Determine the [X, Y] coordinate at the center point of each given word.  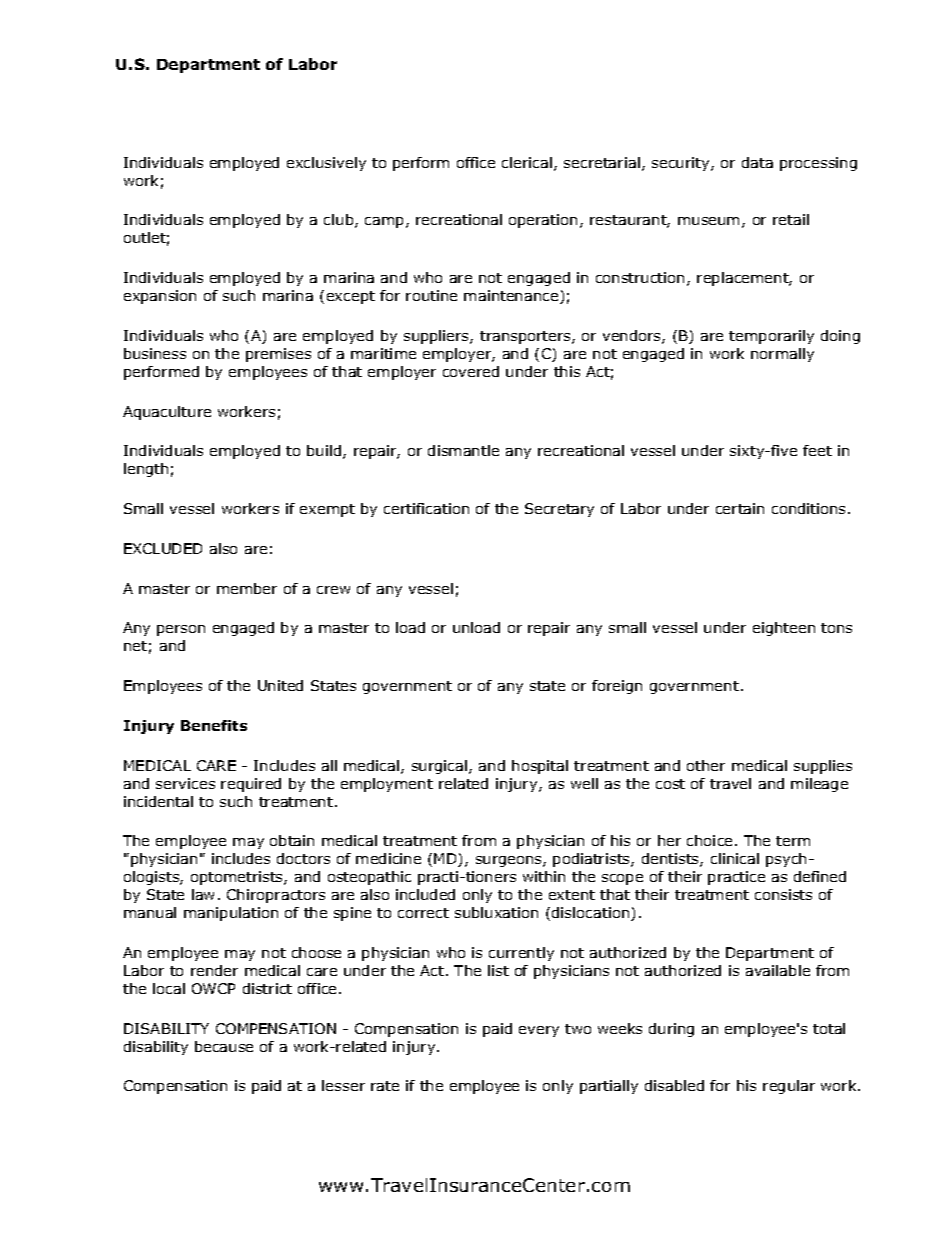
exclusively [326, 164]
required [251, 785]
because [224, 1046]
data [757, 162]
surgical [441, 767]
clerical [527, 162]
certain [740, 508]
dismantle [463, 450]
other [706, 765]
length [146, 470]
